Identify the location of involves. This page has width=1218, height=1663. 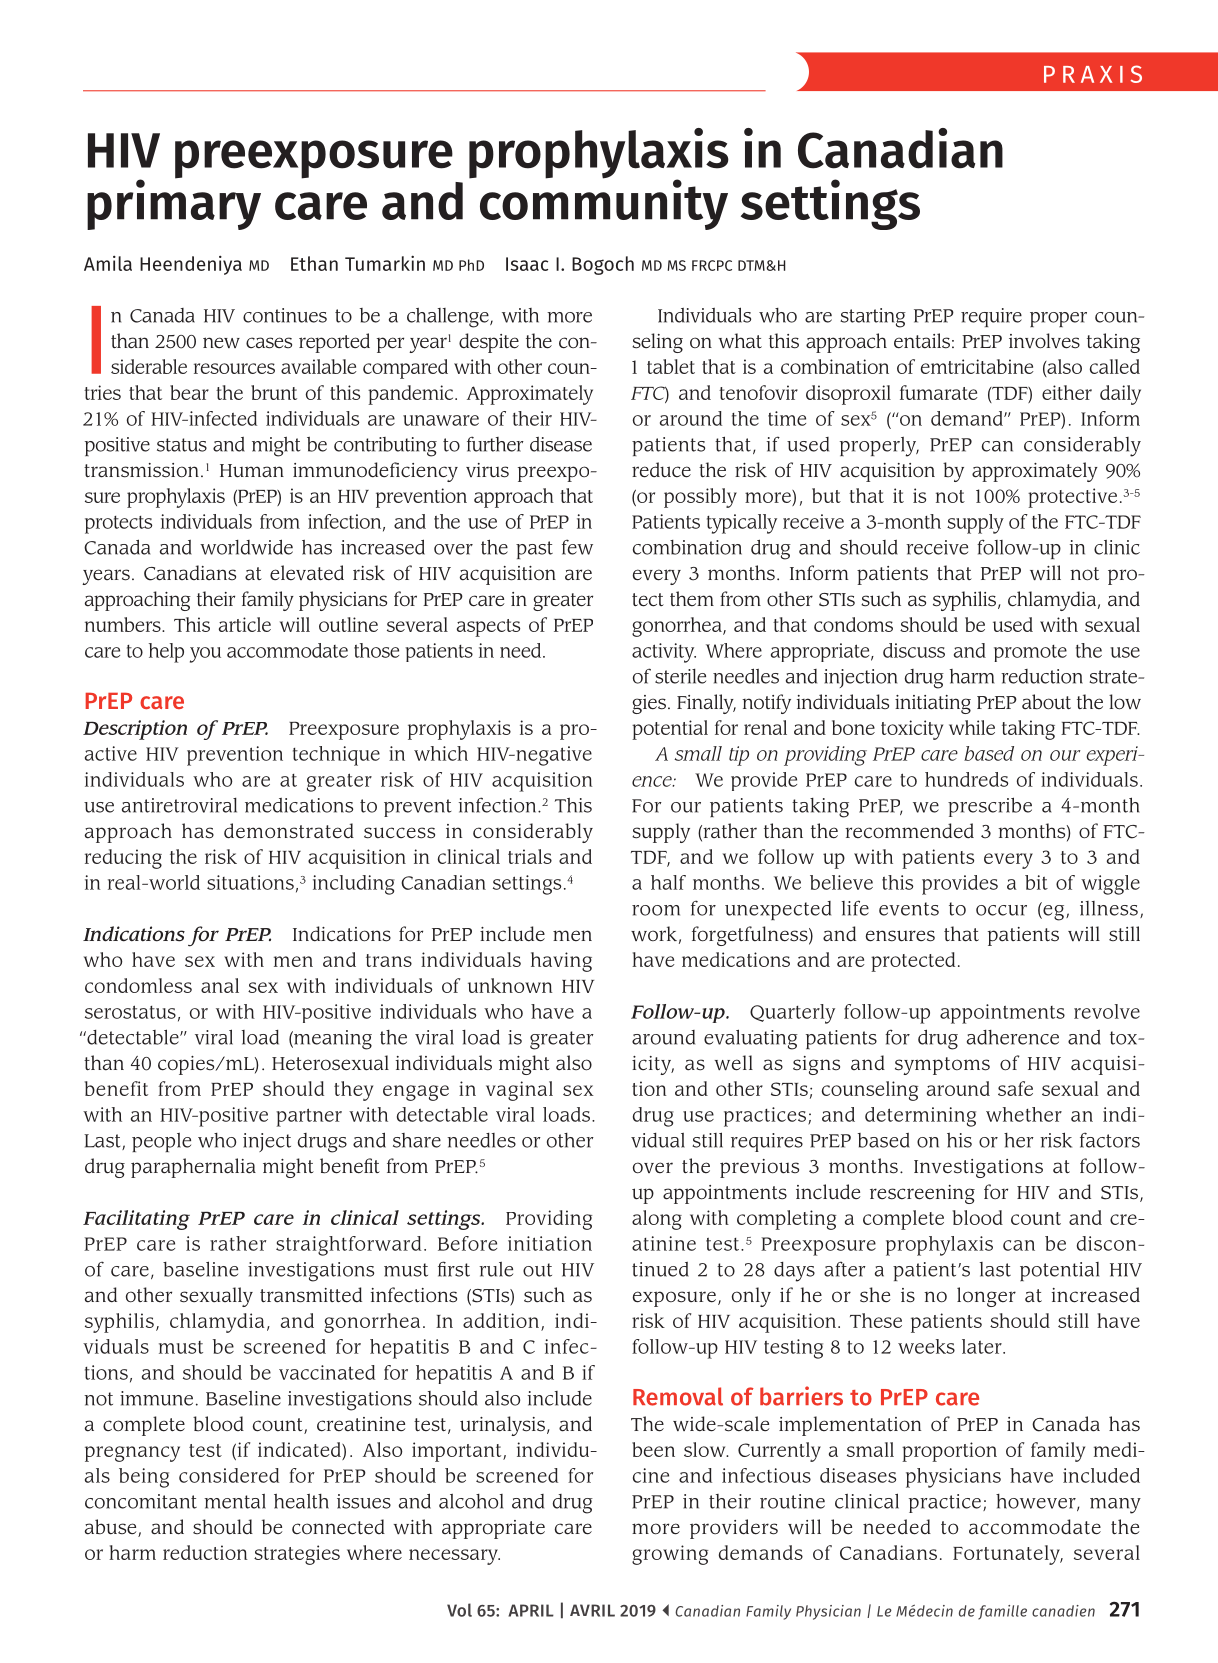
(1044, 341).
